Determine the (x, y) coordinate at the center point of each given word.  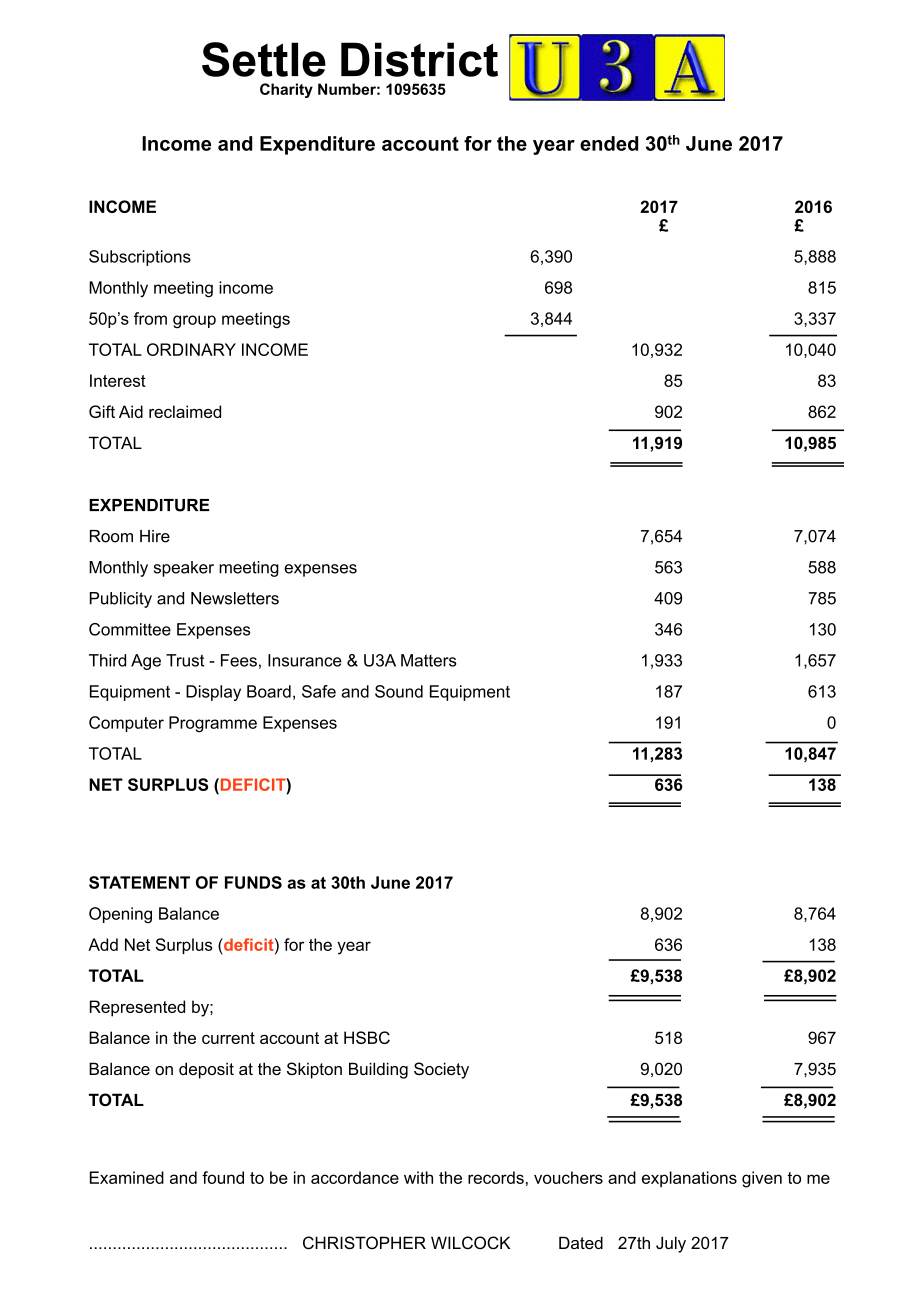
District (419, 59)
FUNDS (253, 882)
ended (609, 143)
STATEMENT (139, 882)
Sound (399, 691)
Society (441, 1070)
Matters (429, 660)
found (223, 1177)
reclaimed (185, 411)
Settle (264, 59)
